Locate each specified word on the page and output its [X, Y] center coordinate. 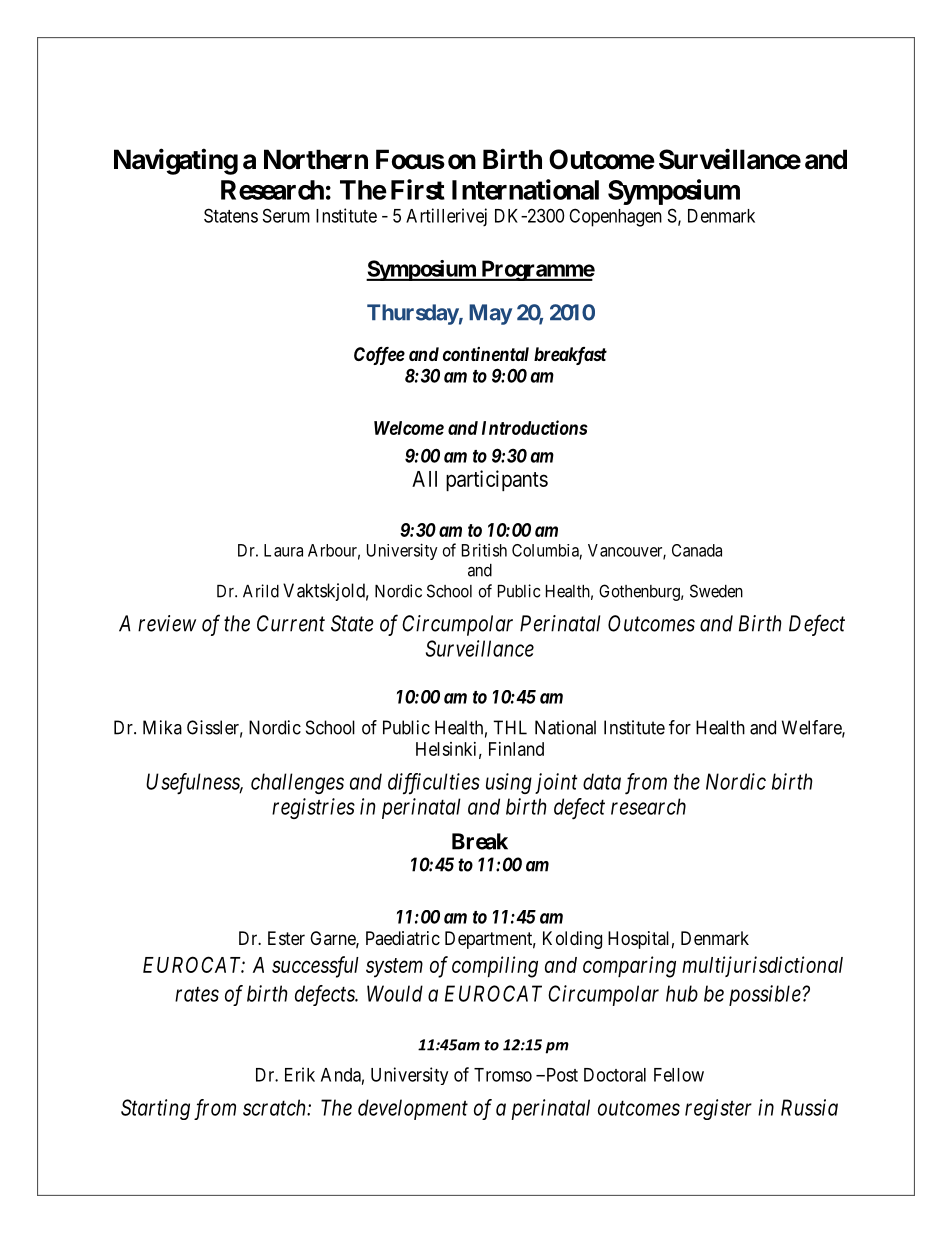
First [418, 189]
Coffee [379, 356]
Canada [697, 550]
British [484, 550]
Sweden [716, 591]
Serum [286, 215]
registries [313, 808]
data [602, 781]
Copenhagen [615, 217]
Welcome [409, 428]
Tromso [503, 1075]
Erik [300, 1074]
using [509, 783]
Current [291, 623]
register [718, 1109]
